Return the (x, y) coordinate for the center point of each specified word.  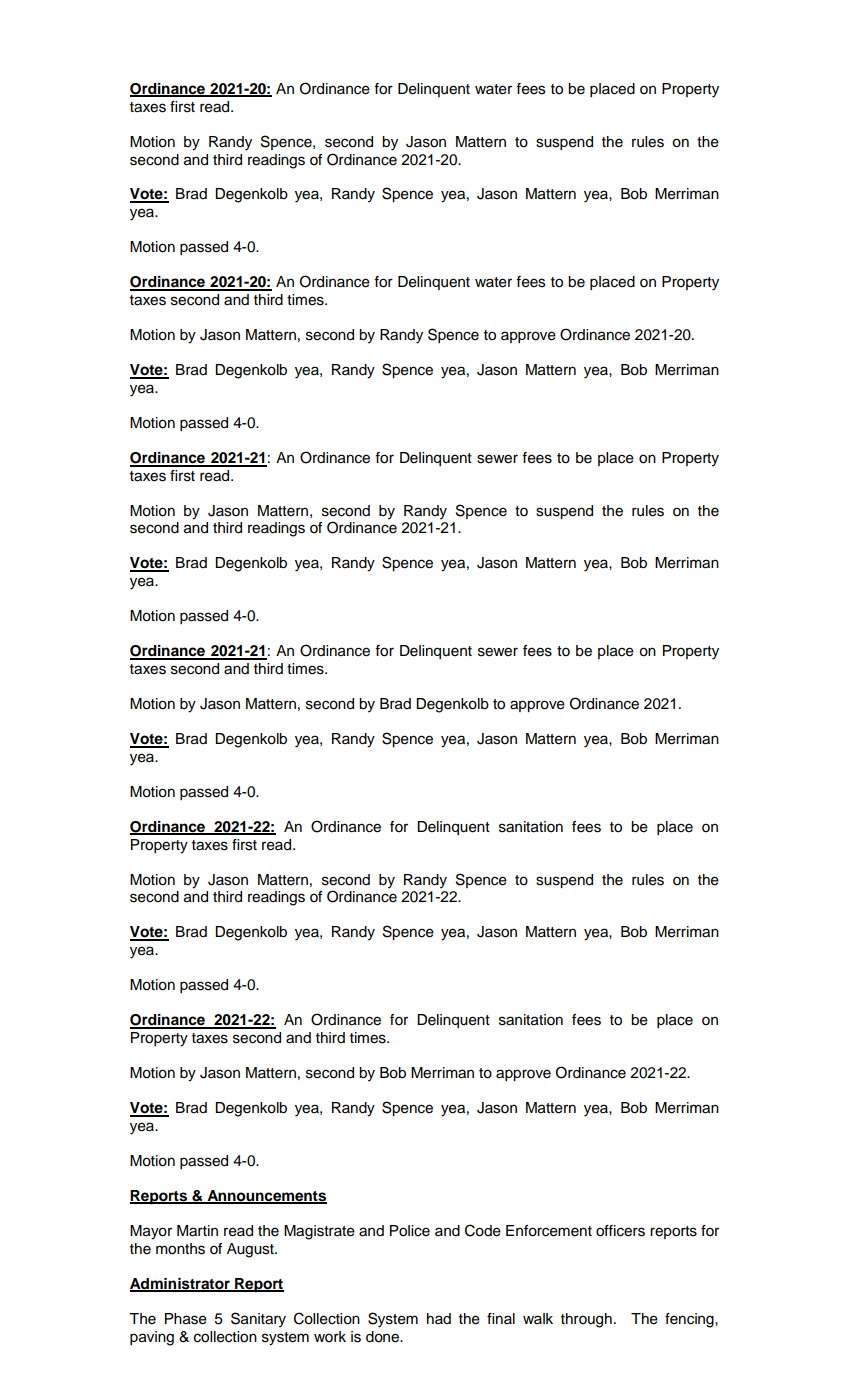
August (251, 1250)
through (586, 1320)
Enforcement (549, 1231)
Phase (186, 1319)
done (384, 1337)
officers (620, 1231)
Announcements (266, 1197)
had (439, 1318)
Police (410, 1231)
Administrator (181, 1285)
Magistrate (319, 1232)
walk (538, 1318)
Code (483, 1230)
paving (152, 1338)
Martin (197, 1231)
